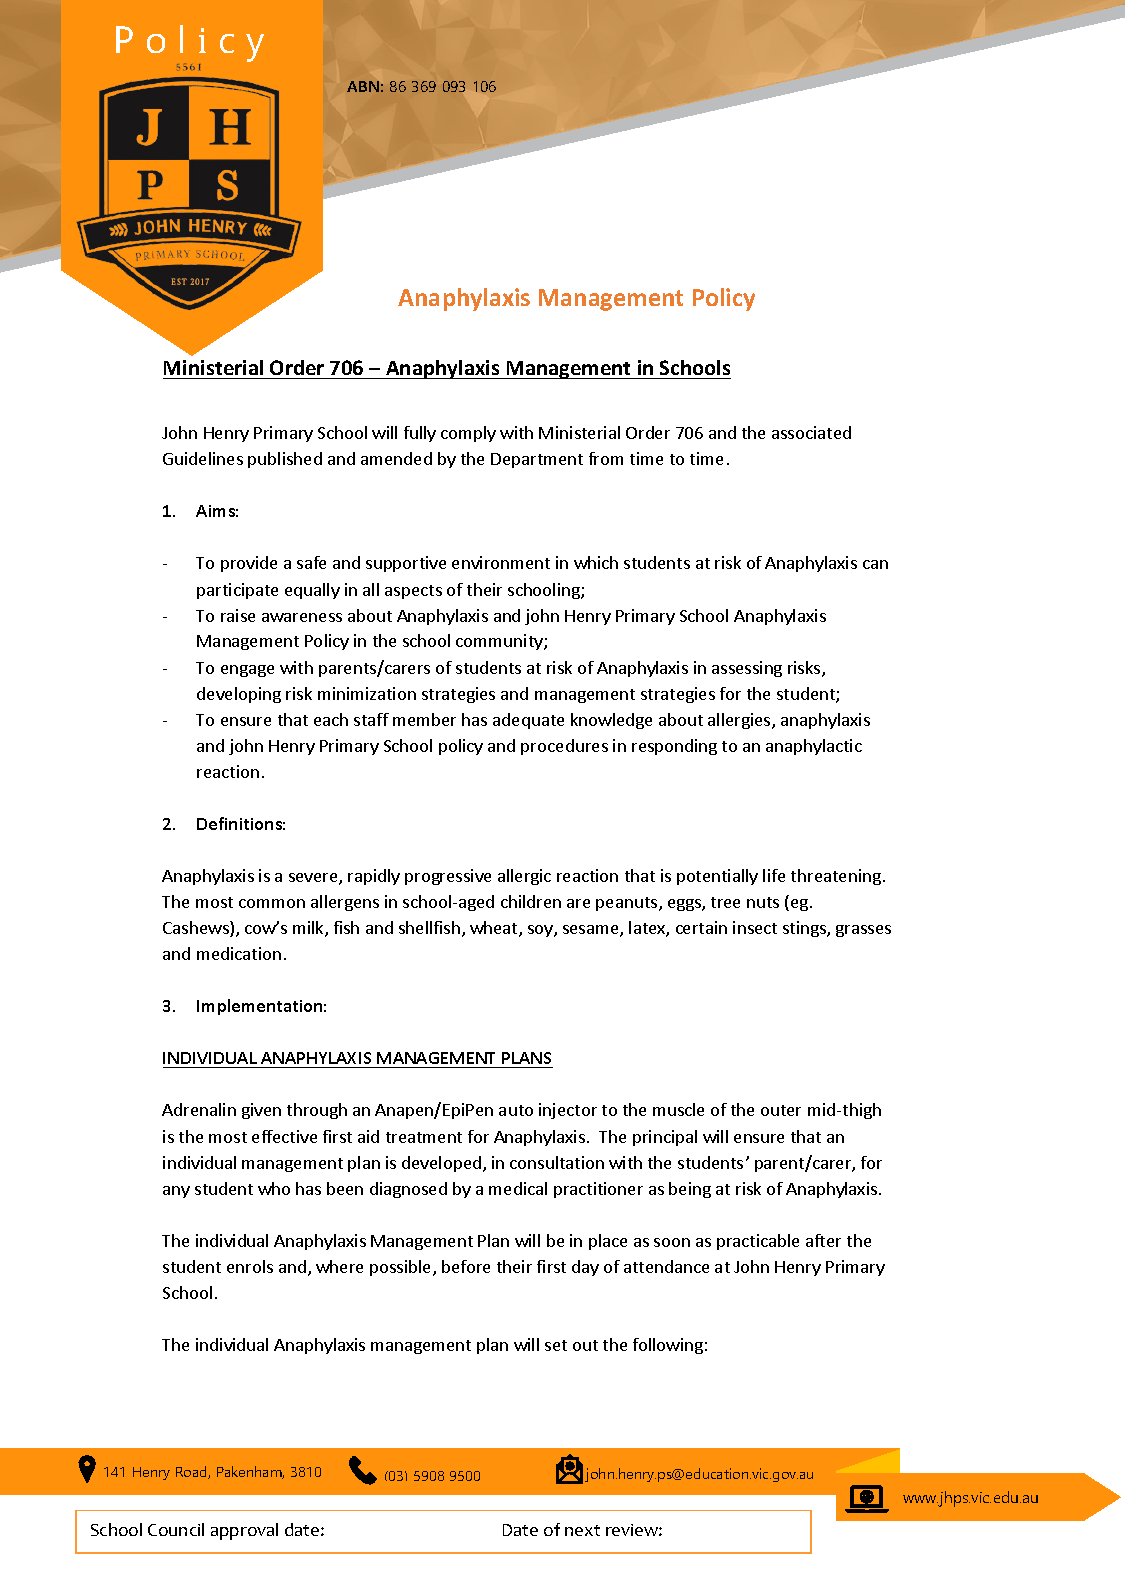 This document has width=1125, height=1591. What do you see at coordinates (541, 931) in the document?
I see `soy` at bounding box center [541, 931].
